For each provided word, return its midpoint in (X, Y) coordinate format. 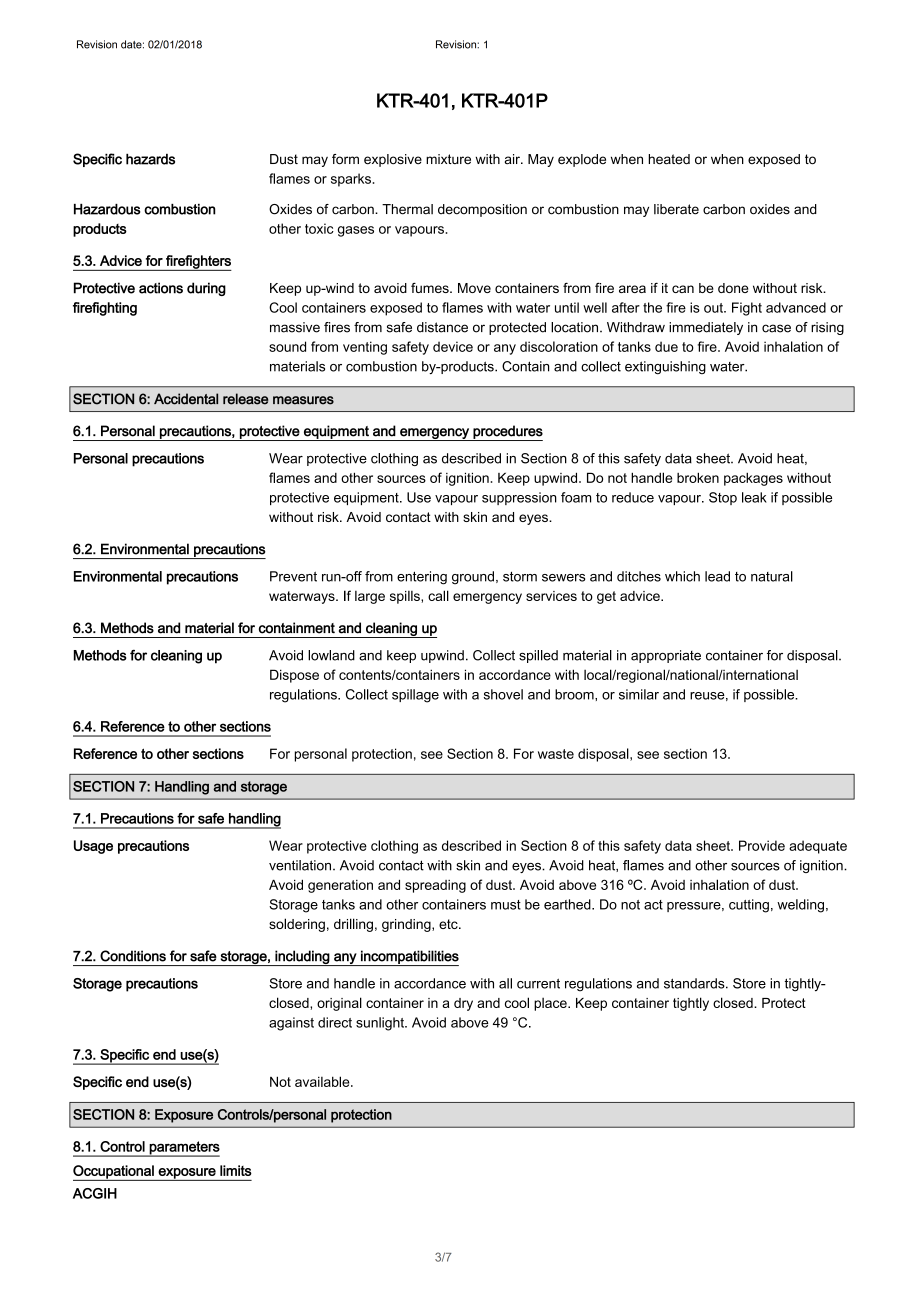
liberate (676, 209)
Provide (762, 845)
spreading (435, 886)
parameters (184, 1149)
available (323, 1081)
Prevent (293, 576)
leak (754, 497)
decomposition (482, 210)
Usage (93, 847)
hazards (150, 159)
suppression (519, 498)
